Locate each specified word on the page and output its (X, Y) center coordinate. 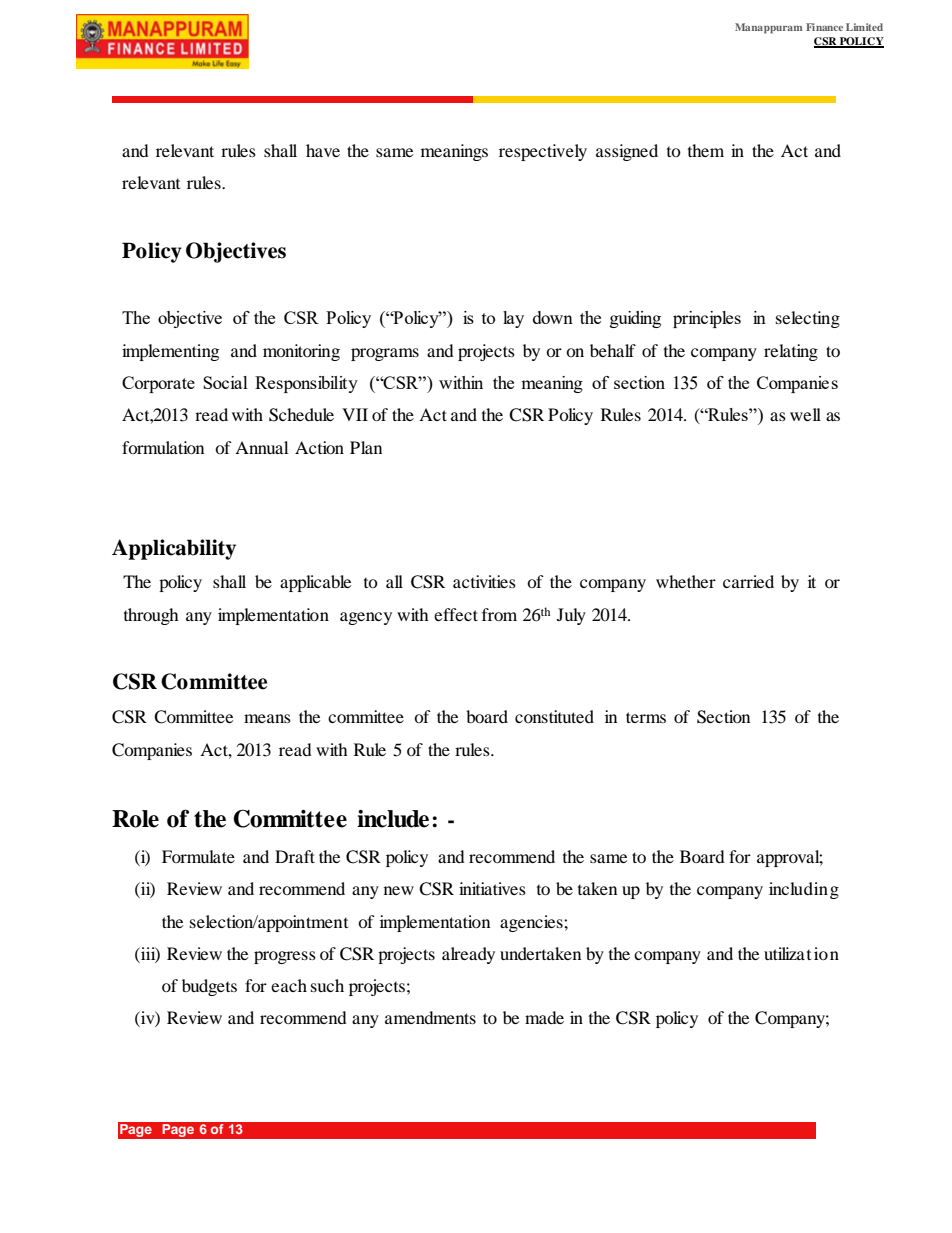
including (804, 890)
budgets (209, 987)
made (544, 1017)
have (323, 150)
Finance (824, 27)
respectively (543, 152)
